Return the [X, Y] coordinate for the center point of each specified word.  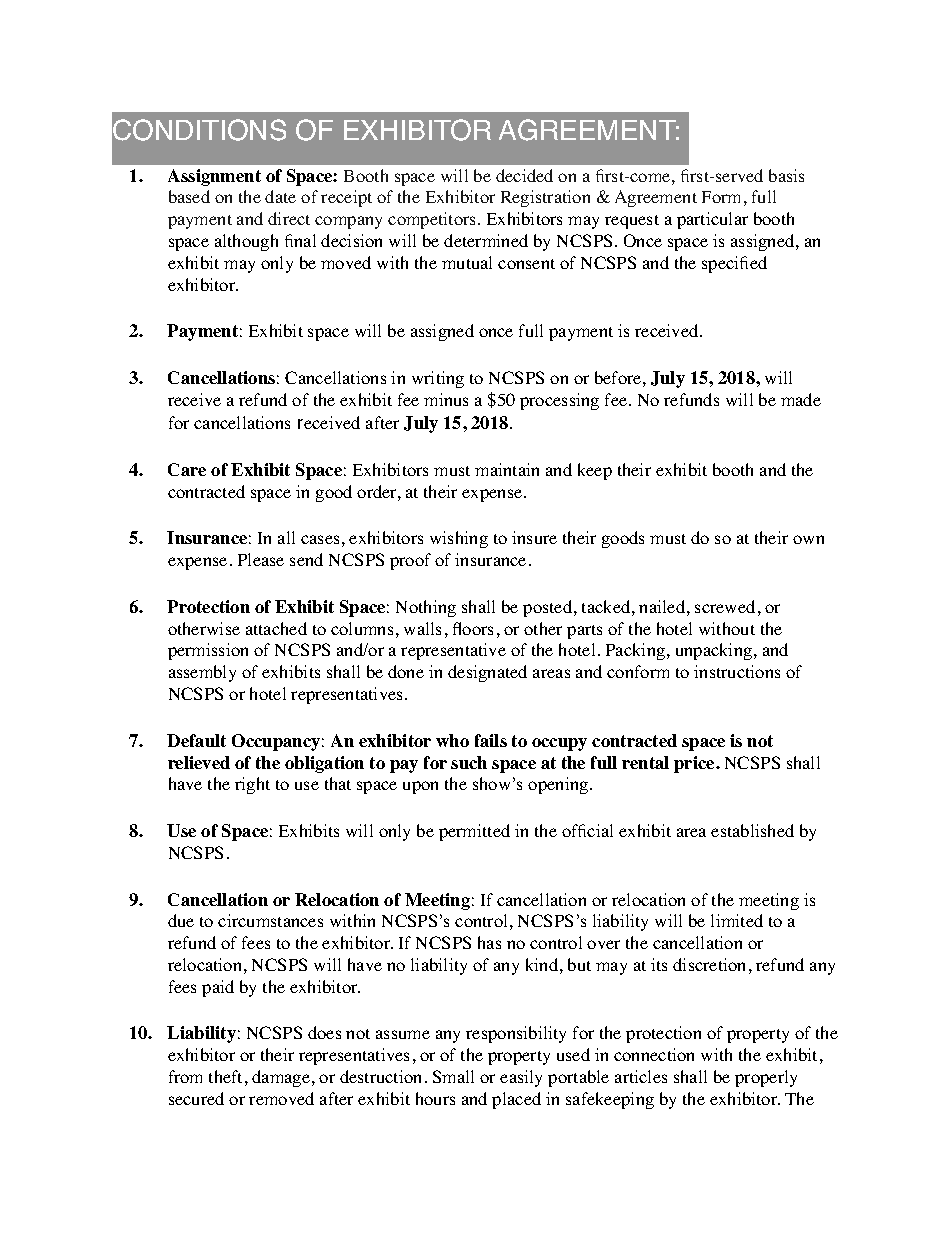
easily [521, 1078]
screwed [725, 606]
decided [524, 175]
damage [282, 1078]
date [280, 196]
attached [276, 628]
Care [187, 469]
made [801, 399]
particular [712, 220]
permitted [474, 832]
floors [473, 628]
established [752, 830]
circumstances [270, 920]
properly [766, 1078]
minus [446, 399]
